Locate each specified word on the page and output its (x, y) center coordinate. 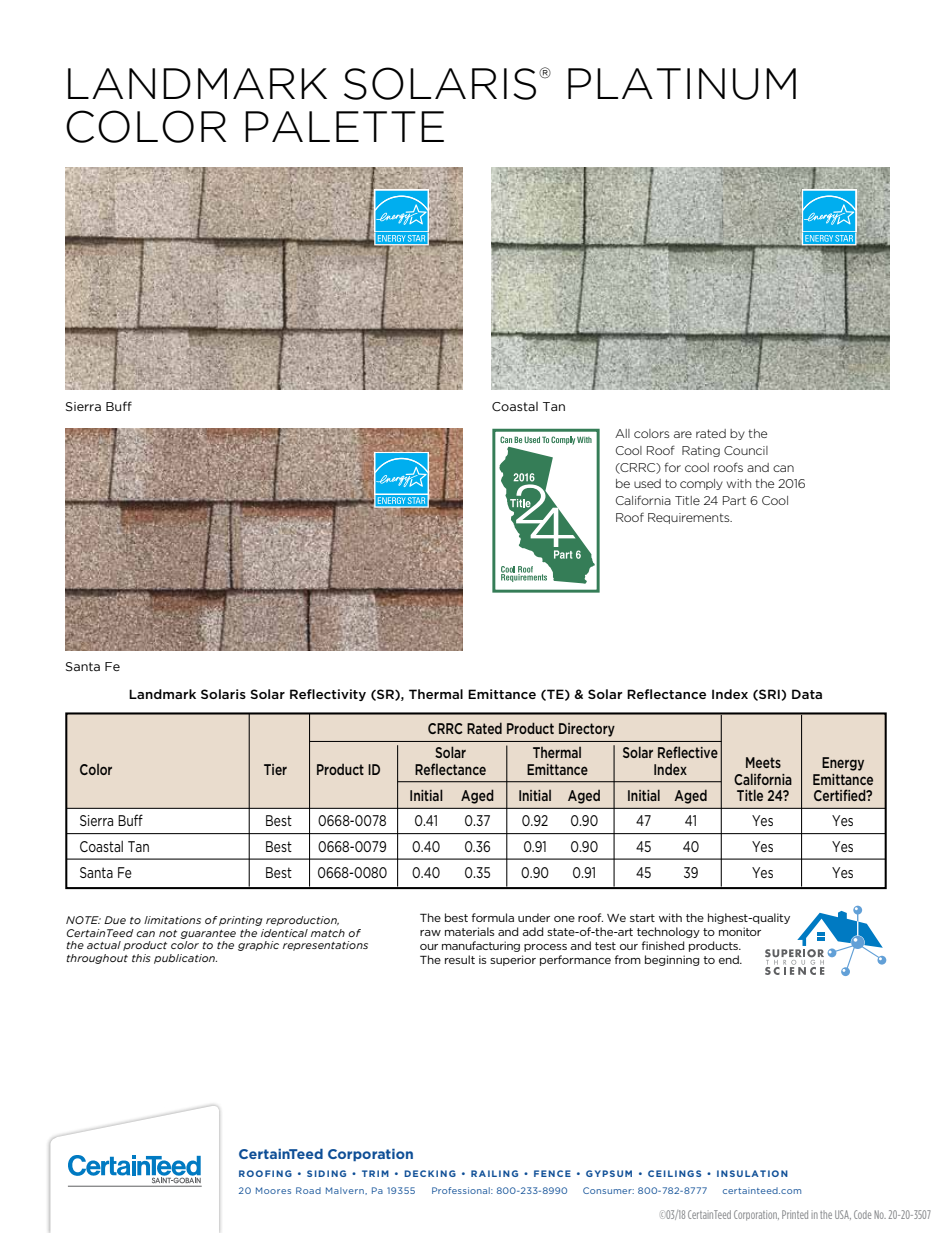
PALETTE (344, 126)
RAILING (494, 1173)
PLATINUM (682, 84)
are (683, 434)
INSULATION (752, 1173)
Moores (273, 1190)
